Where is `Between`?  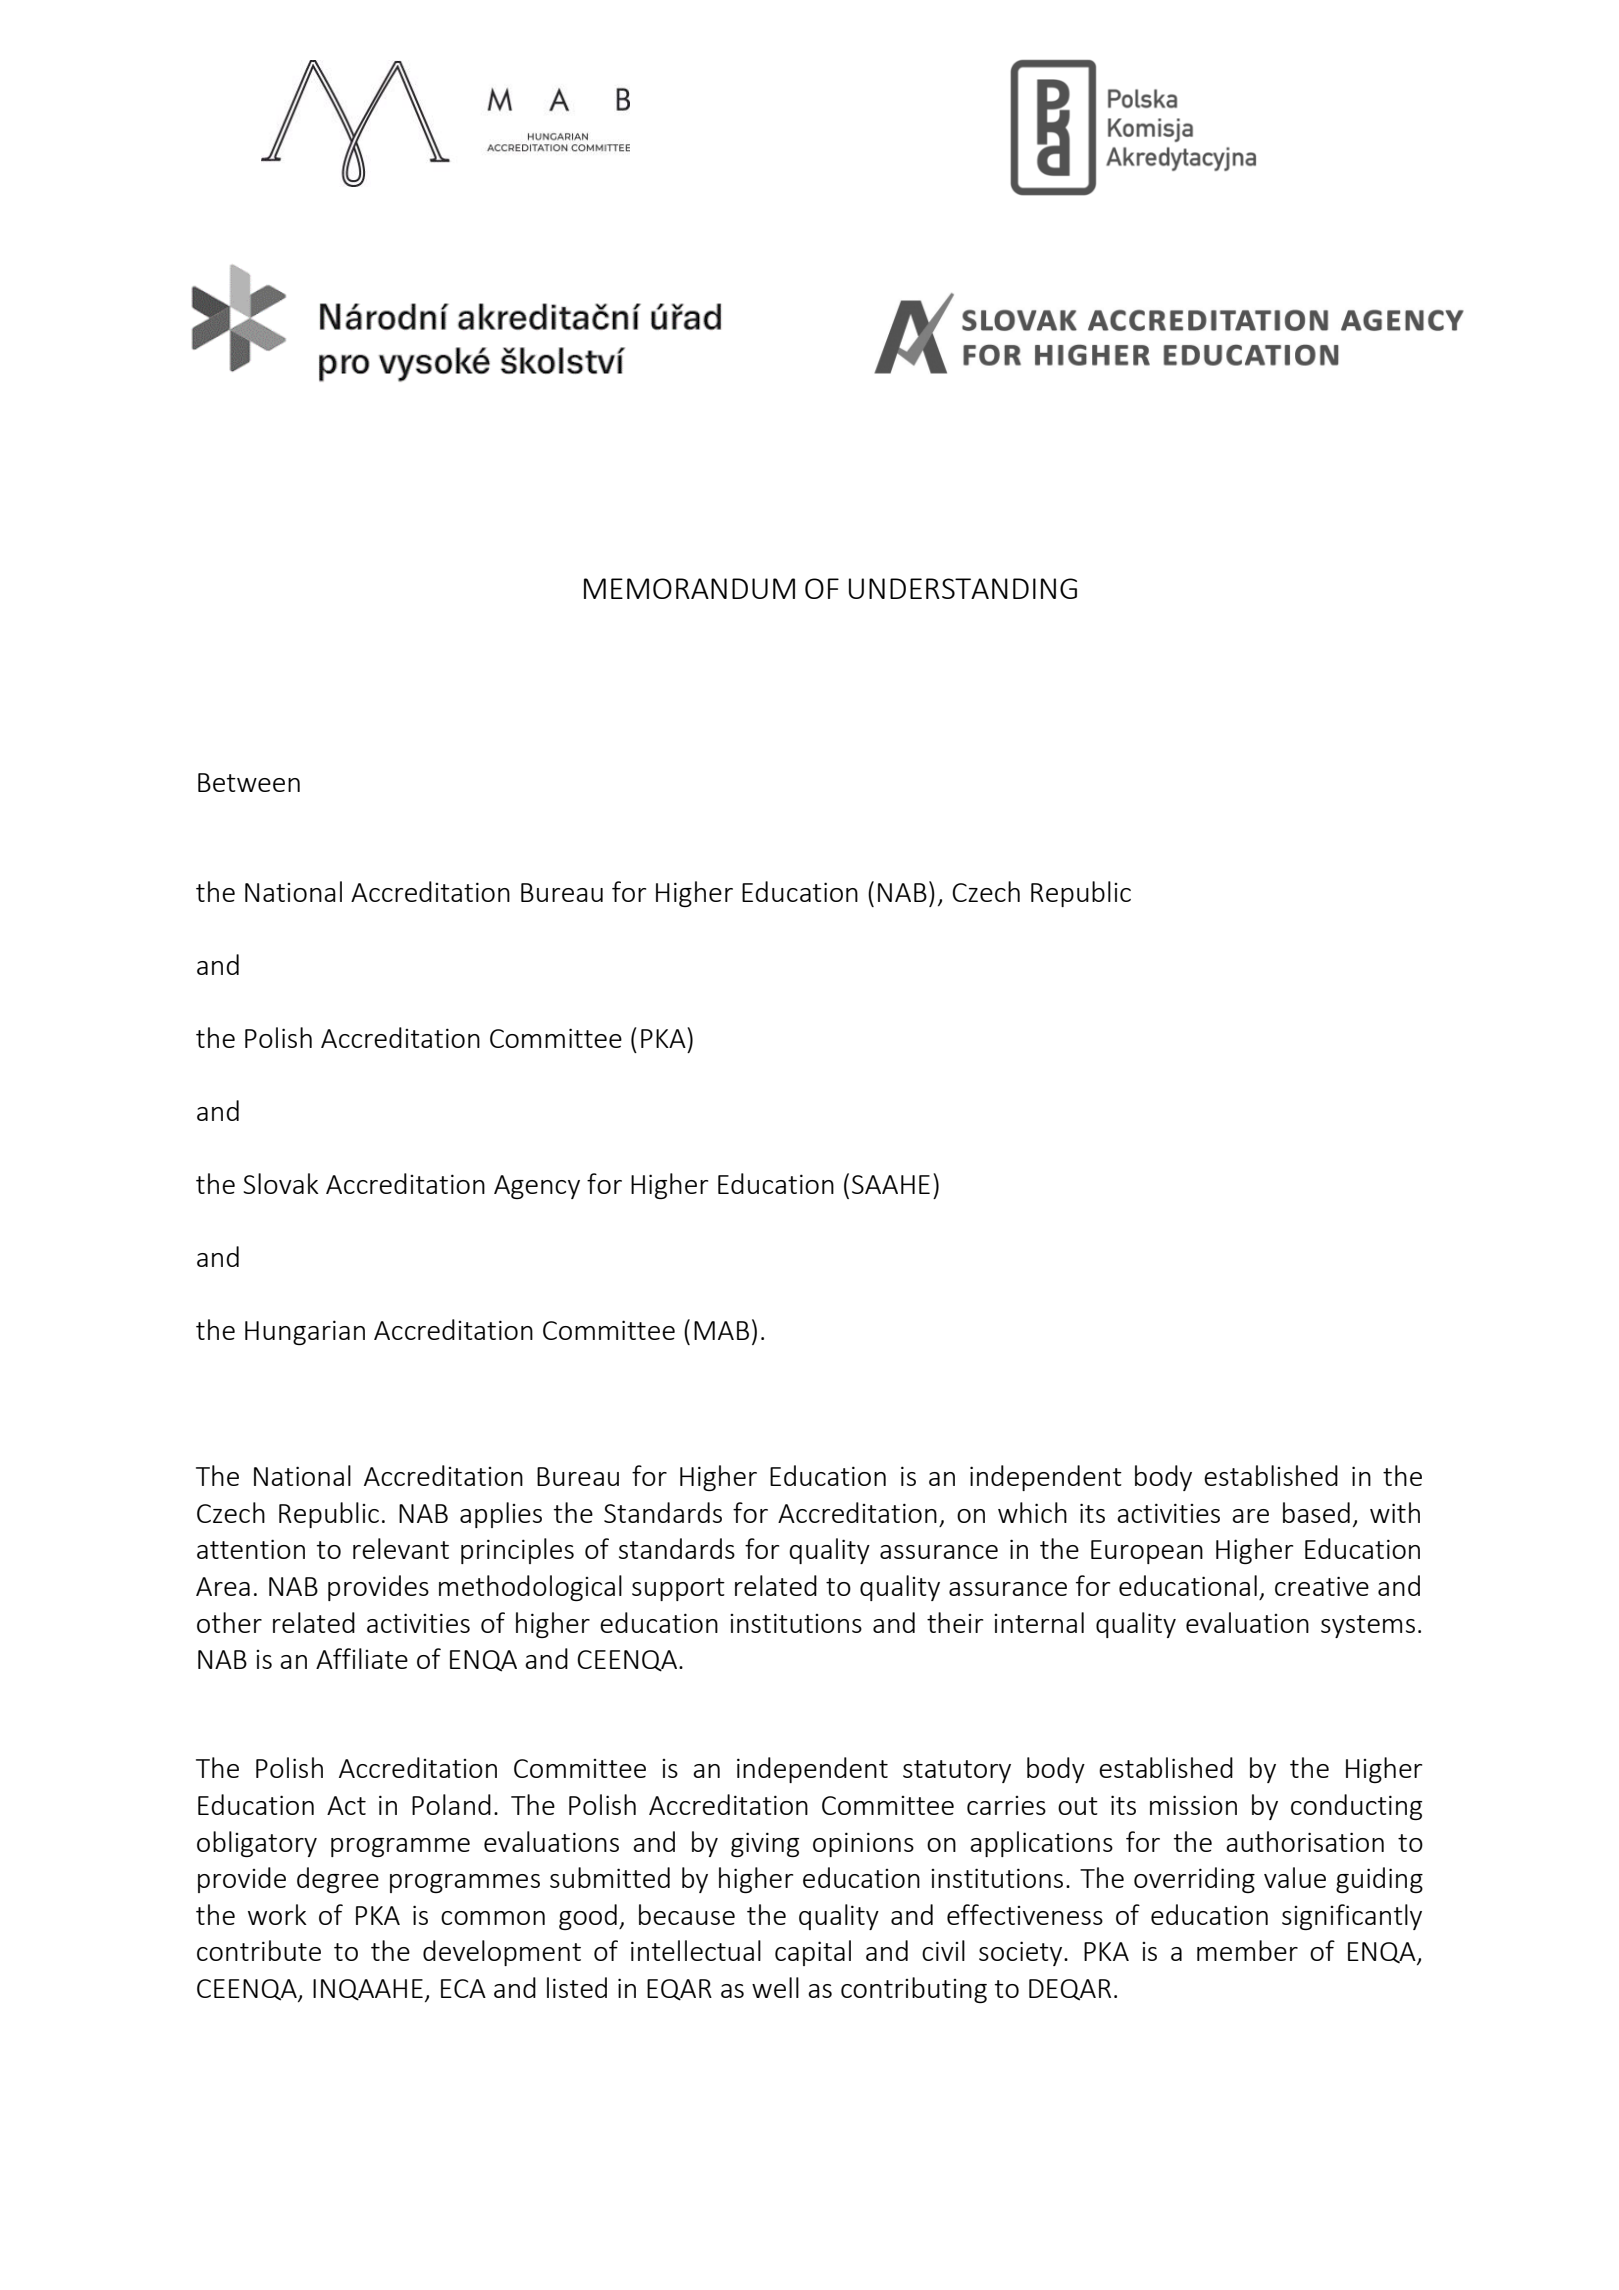 Between is located at coordinates (249, 782).
